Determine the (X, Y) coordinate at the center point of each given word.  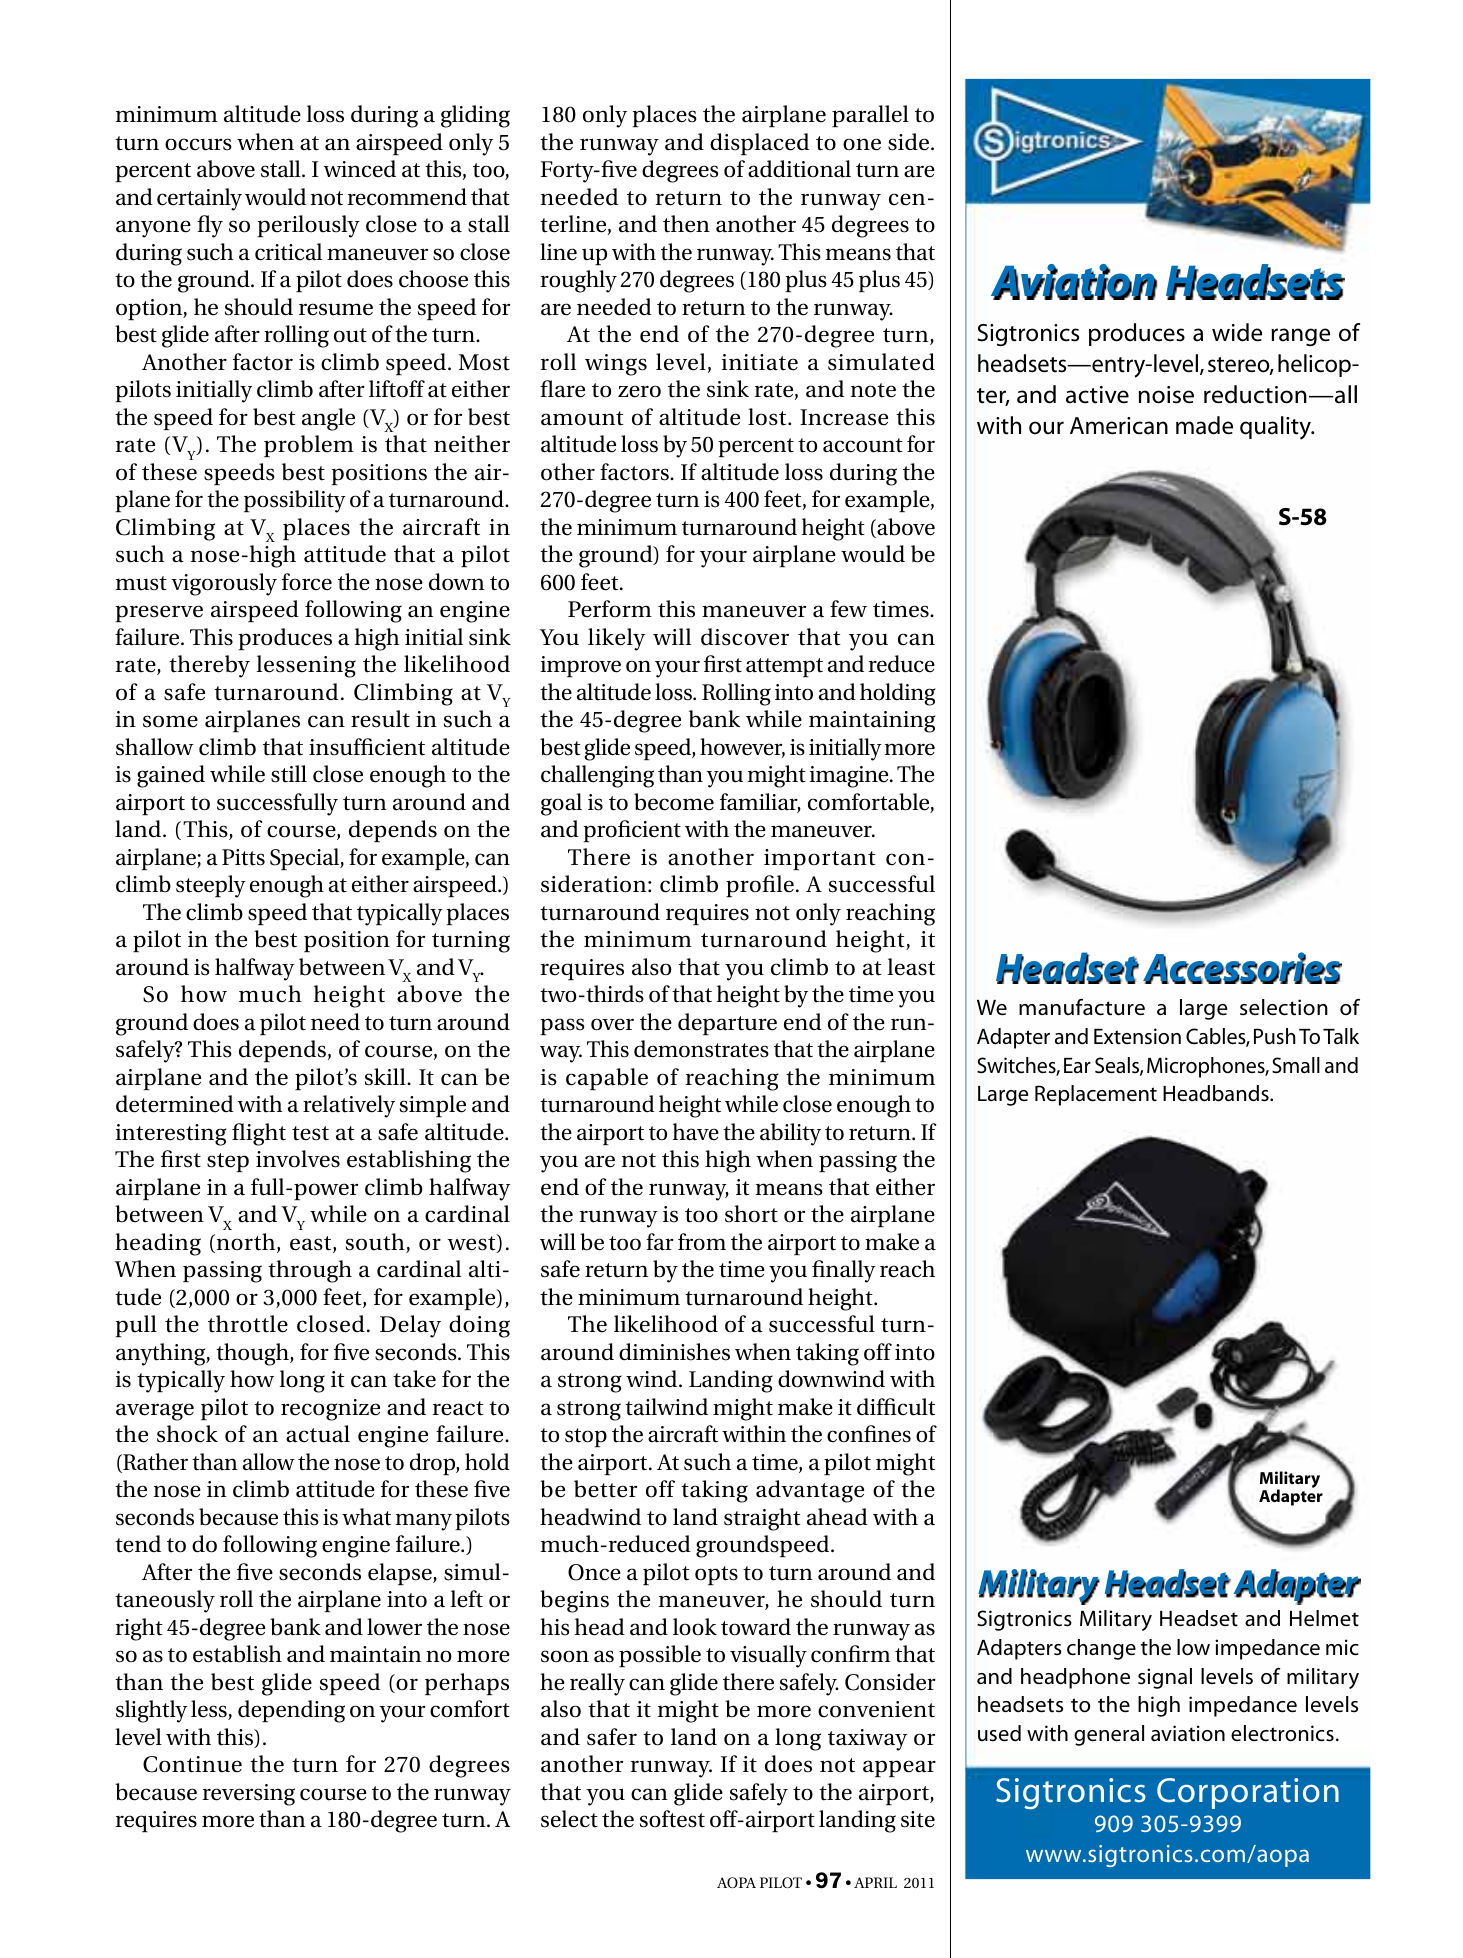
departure (727, 1024)
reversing (249, 1795)
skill (386, 1077)
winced (359, 169)
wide (1237, 332)
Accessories (1242, 968)
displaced (759, 144)
